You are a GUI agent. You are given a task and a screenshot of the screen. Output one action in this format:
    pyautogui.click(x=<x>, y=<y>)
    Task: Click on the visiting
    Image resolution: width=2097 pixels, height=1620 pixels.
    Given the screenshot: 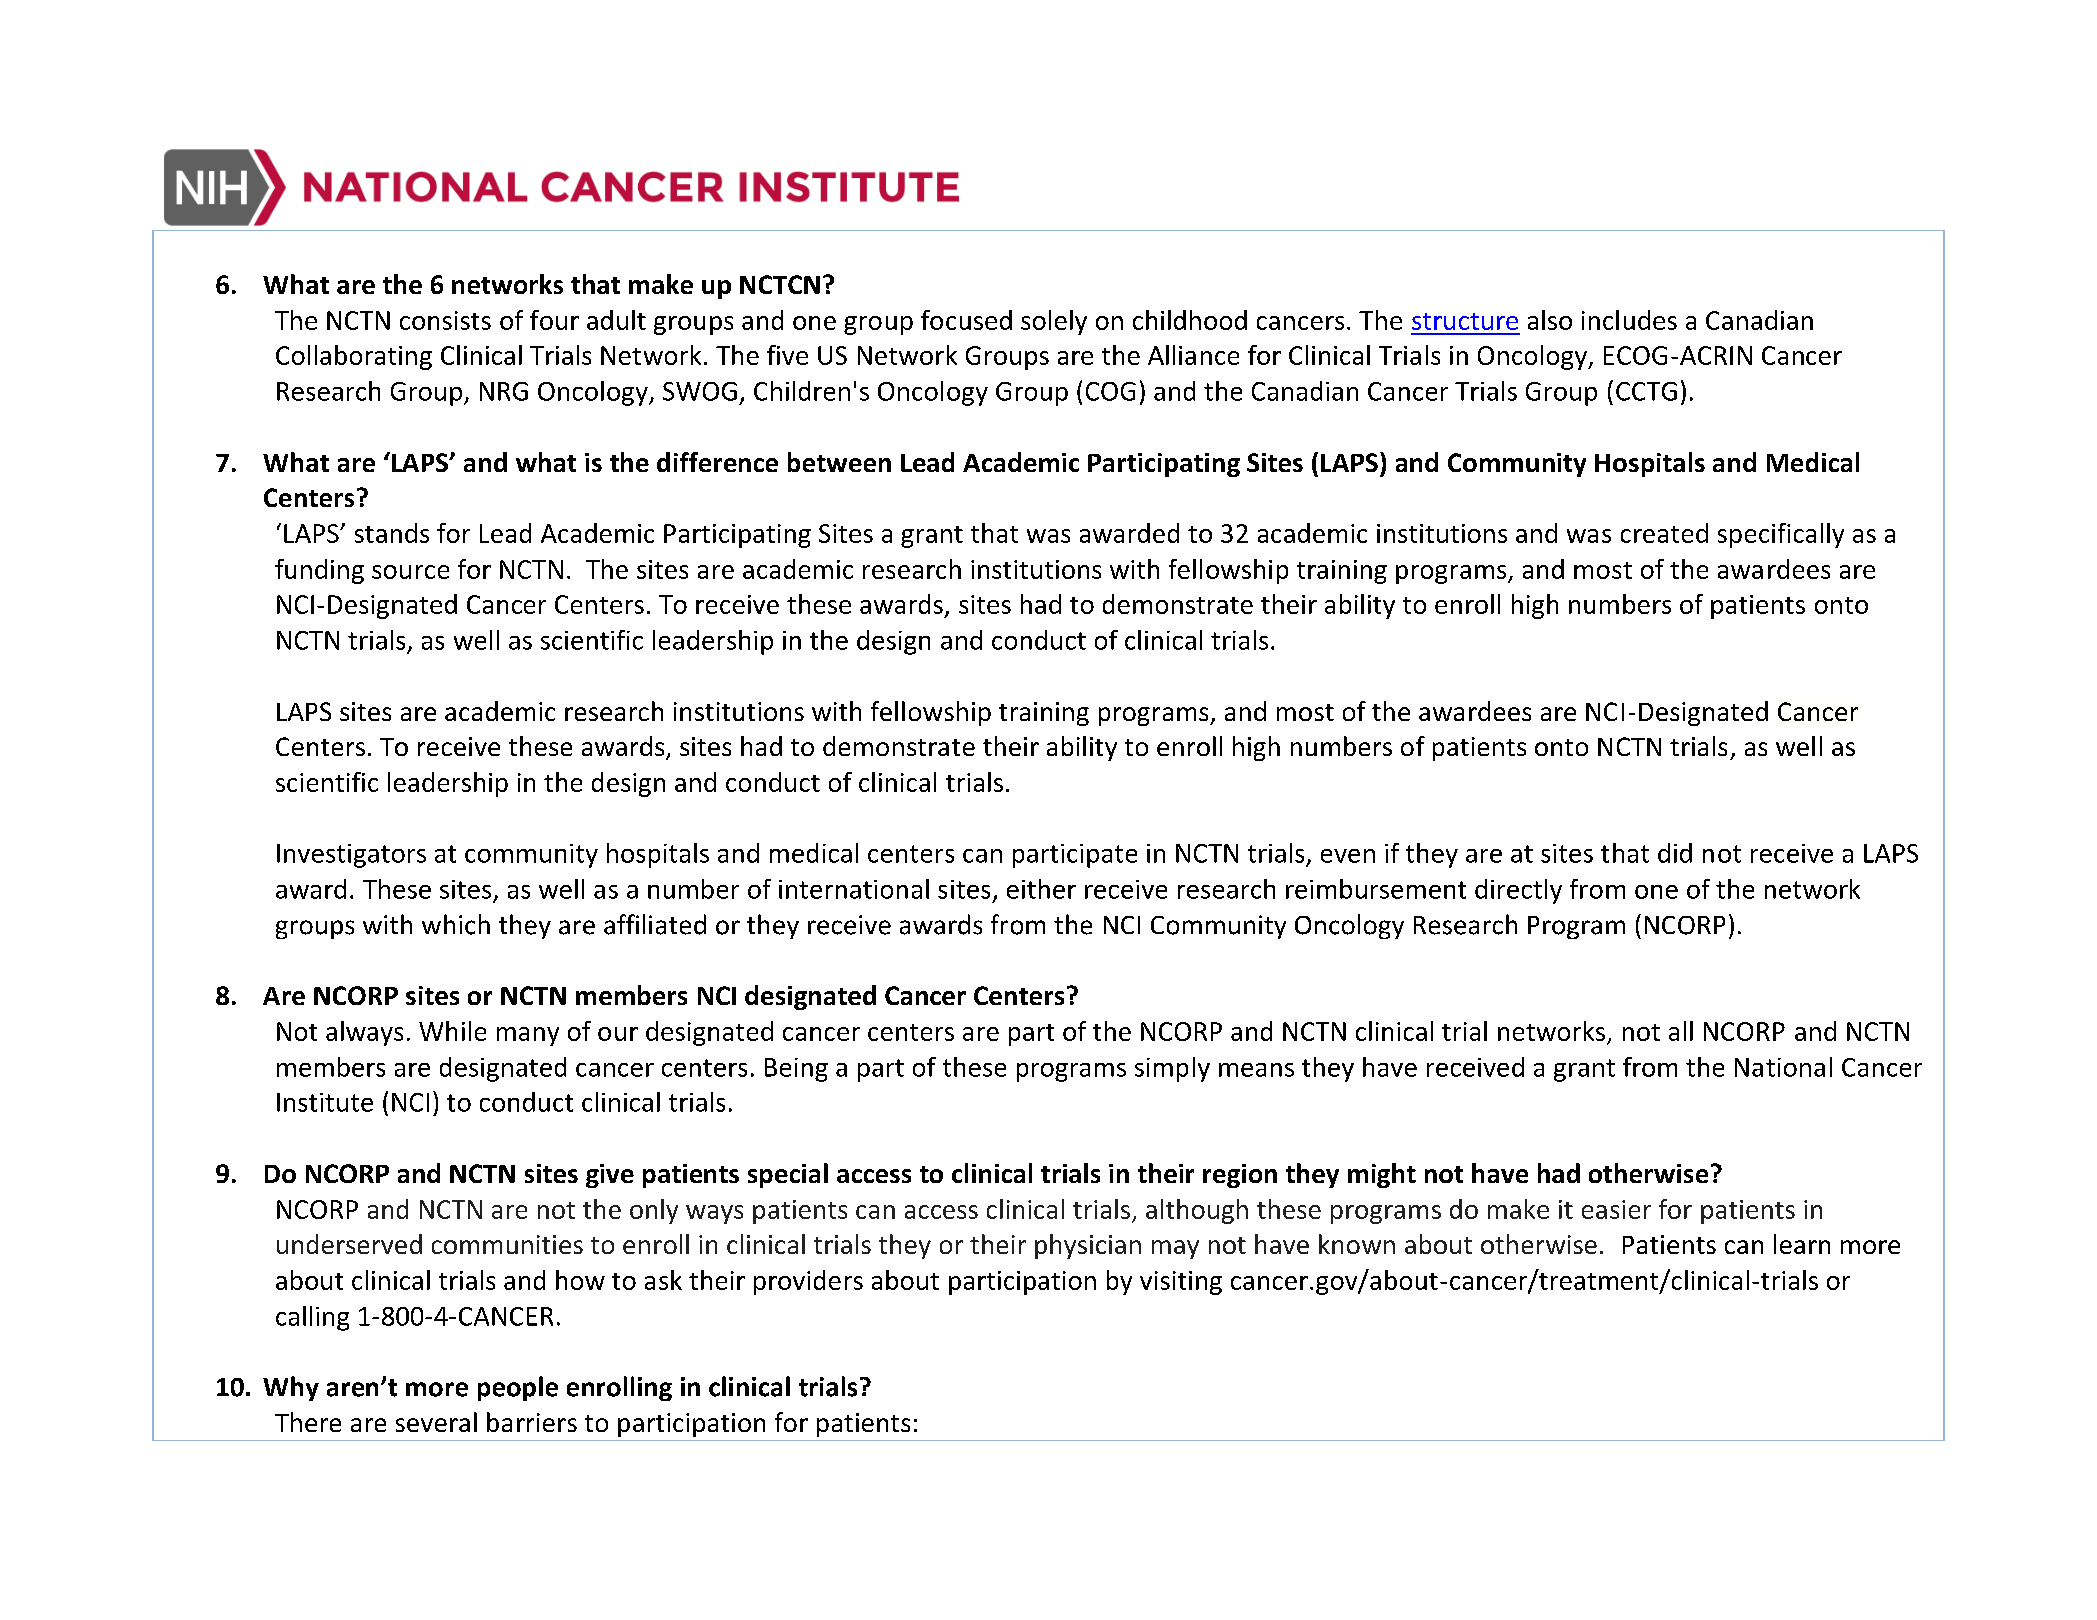 What is the action you would take?
    pyautogui.click(x=1181, y=1283)
